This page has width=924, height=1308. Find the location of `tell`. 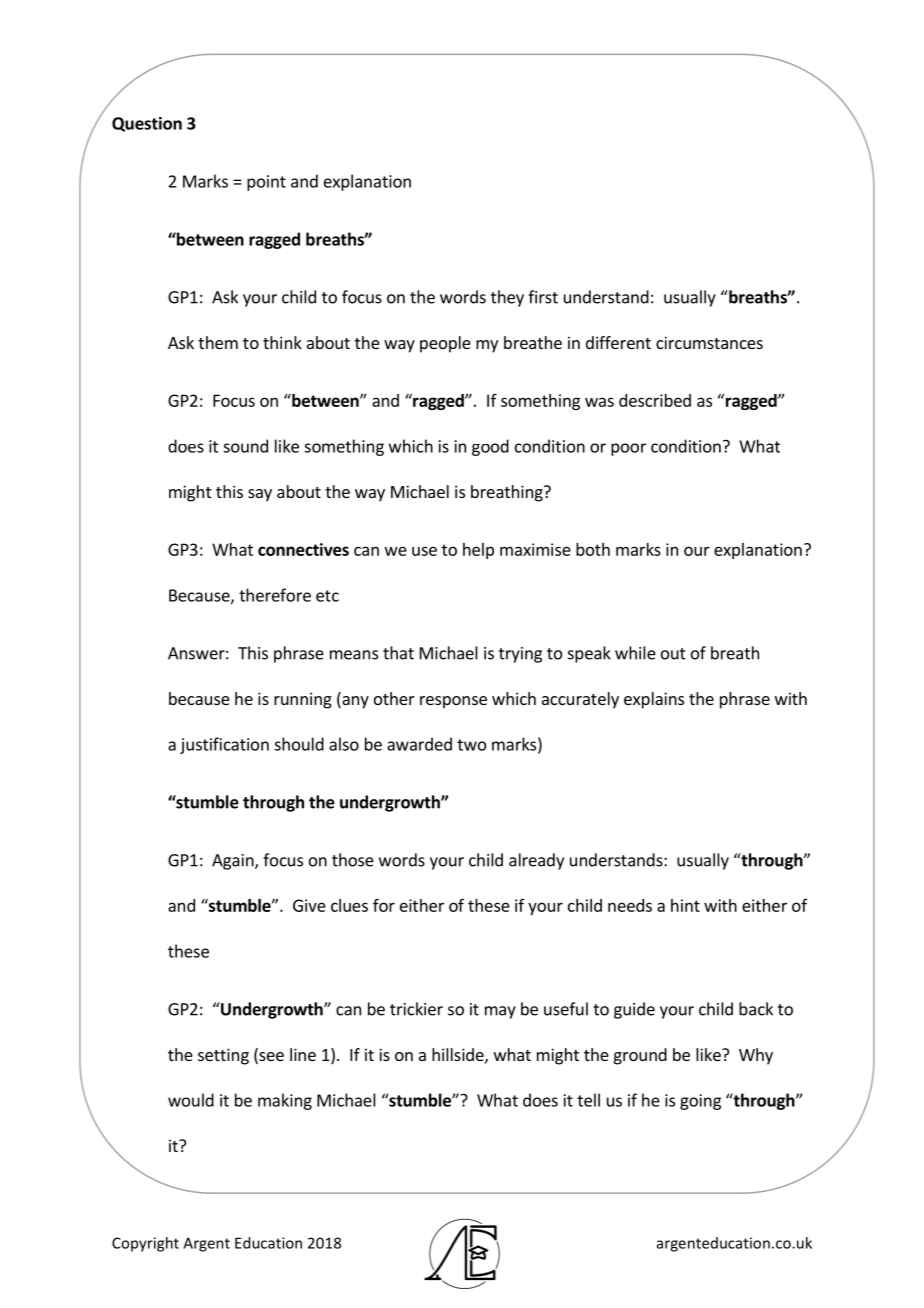

tell is located at coordinates (588, 1100).
